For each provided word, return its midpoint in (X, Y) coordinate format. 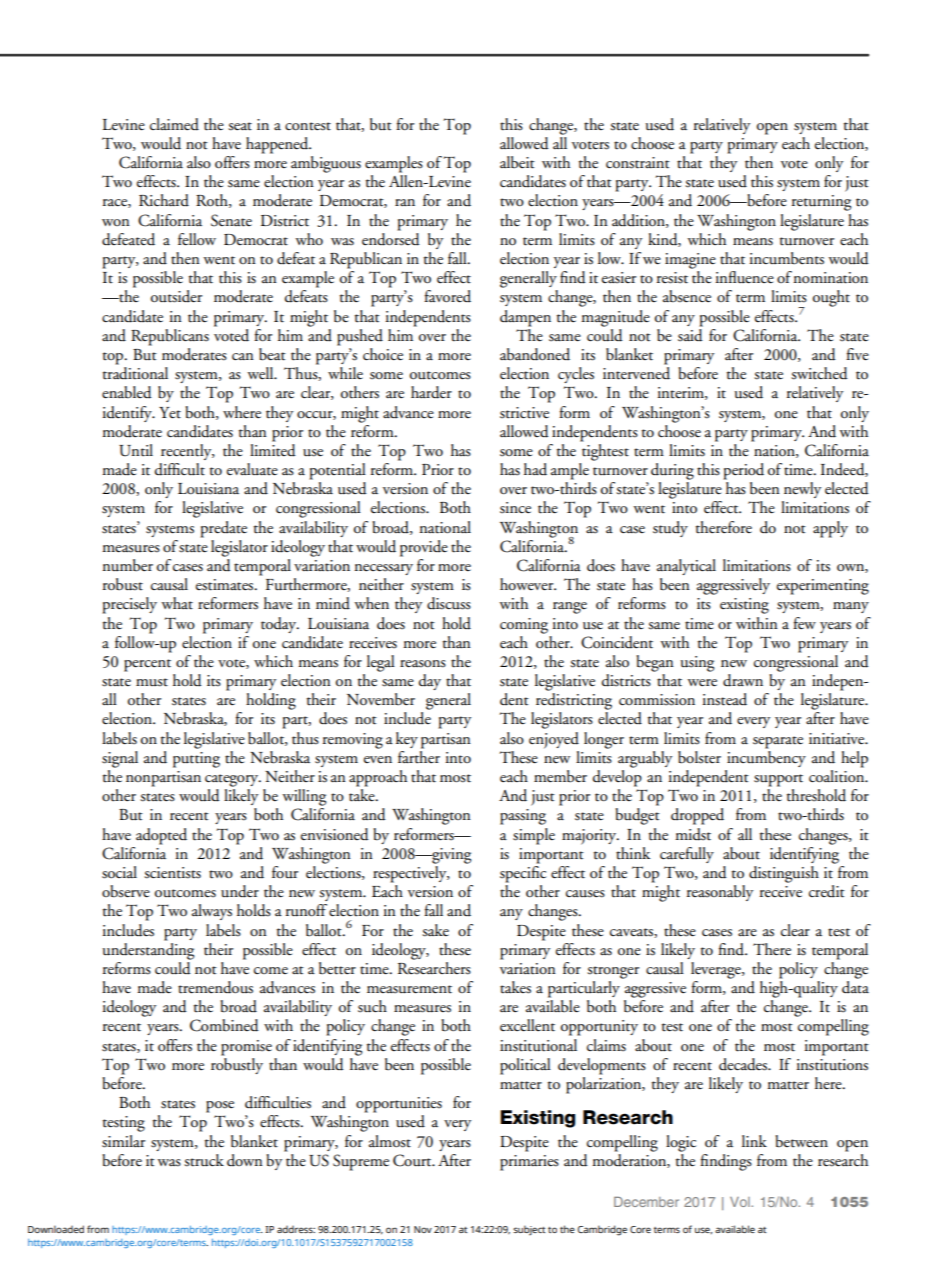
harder (431, 392)
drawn (743, 680)
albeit (517, 162)
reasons (423, 664)
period (743, 471)
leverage (717, 970)
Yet (170, 413)
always (212, 912)
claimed (174, 124)
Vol (741, 1202)
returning (821, 203)
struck (204, 1160)
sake (435, 930)
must (152, 682)
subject (529, 1230)
